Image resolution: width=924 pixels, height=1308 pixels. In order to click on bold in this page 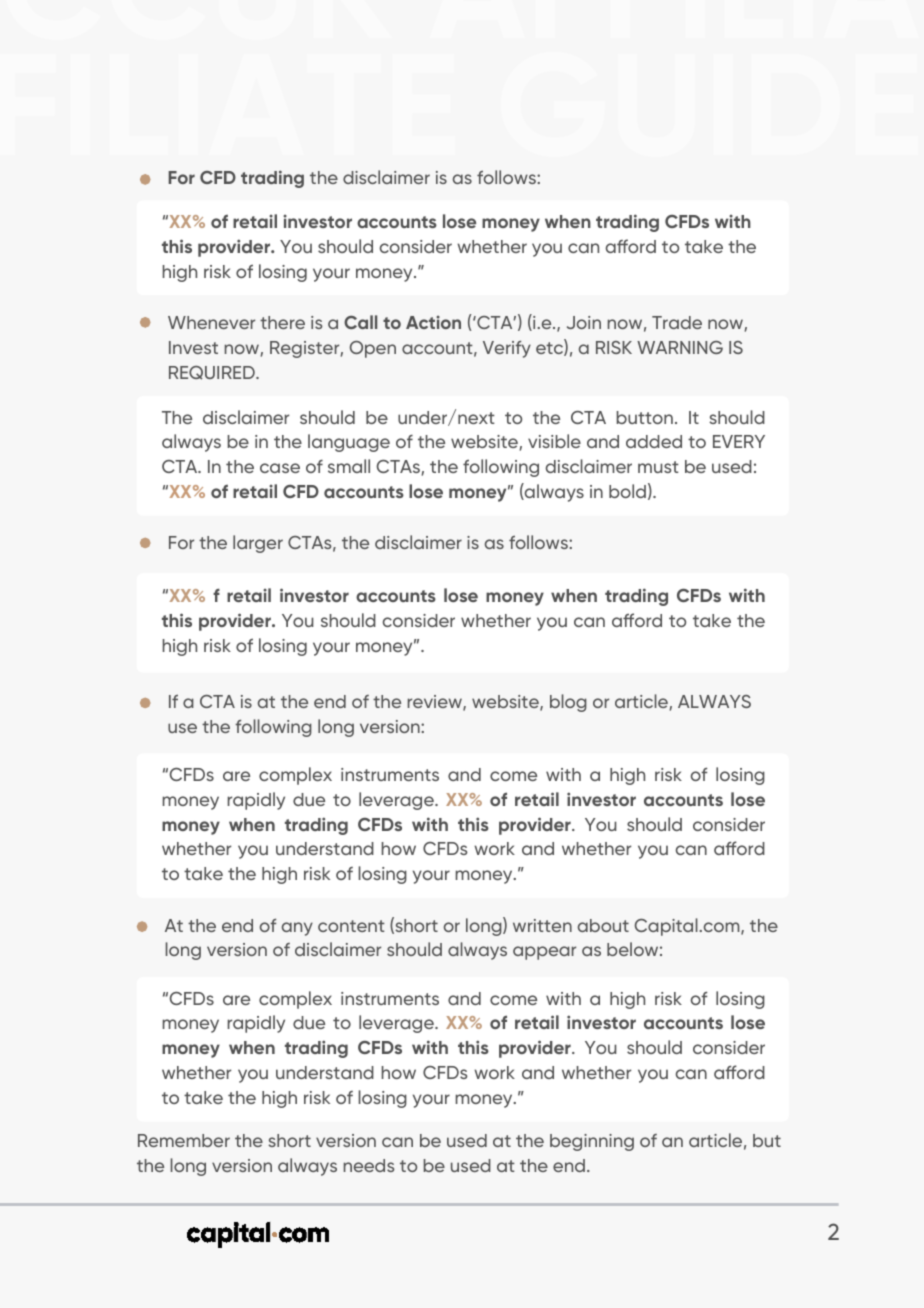, I will do `click(627, 491)`.
